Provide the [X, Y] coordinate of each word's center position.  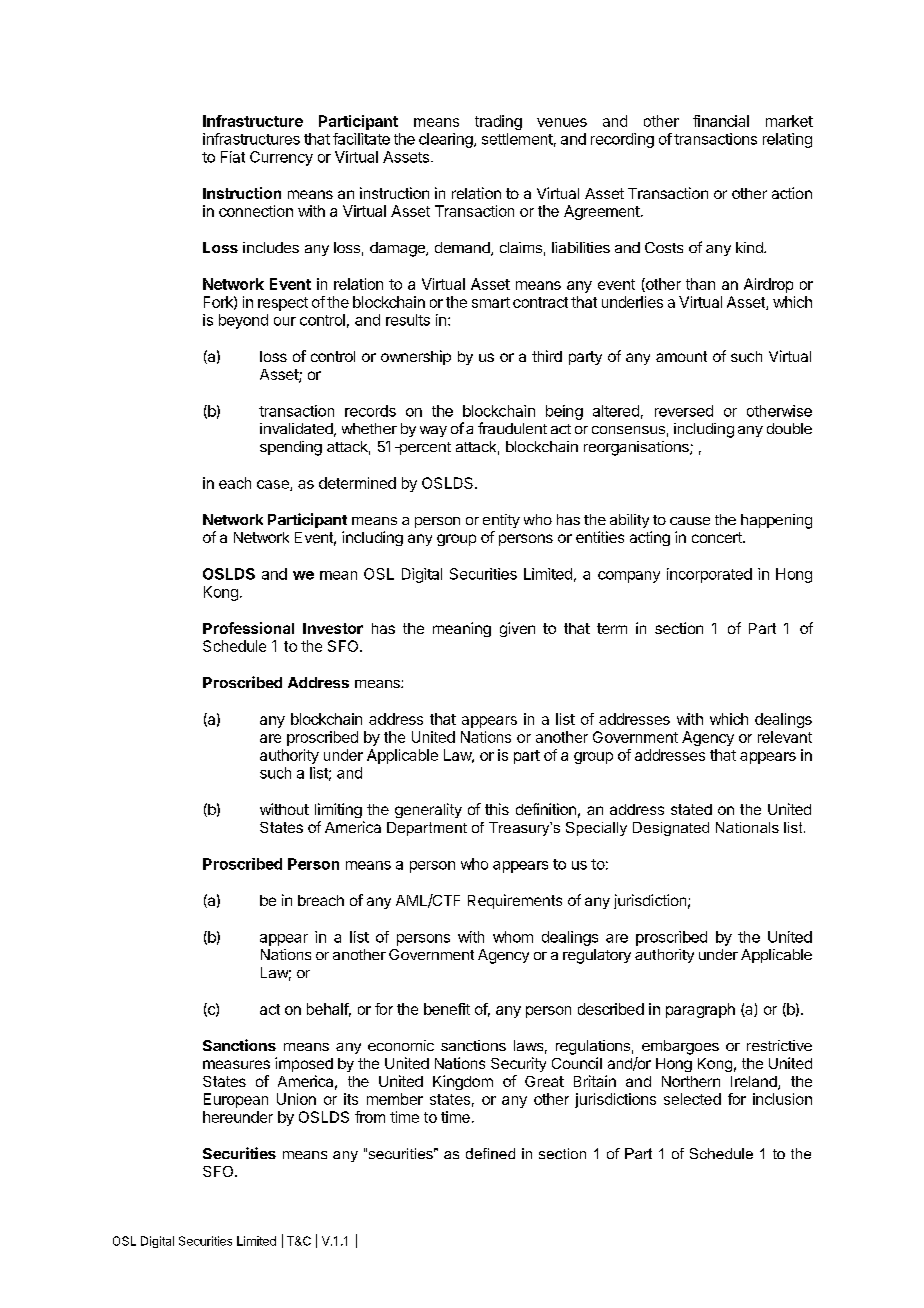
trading [498, 122]
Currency [281, 158]
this [497, 809]
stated [691, 809]
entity [501, 521]
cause [690, 521]
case [274, 485]
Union [296, 1099]
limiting [338, 810]
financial [721, 121]
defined [490, 1153]
